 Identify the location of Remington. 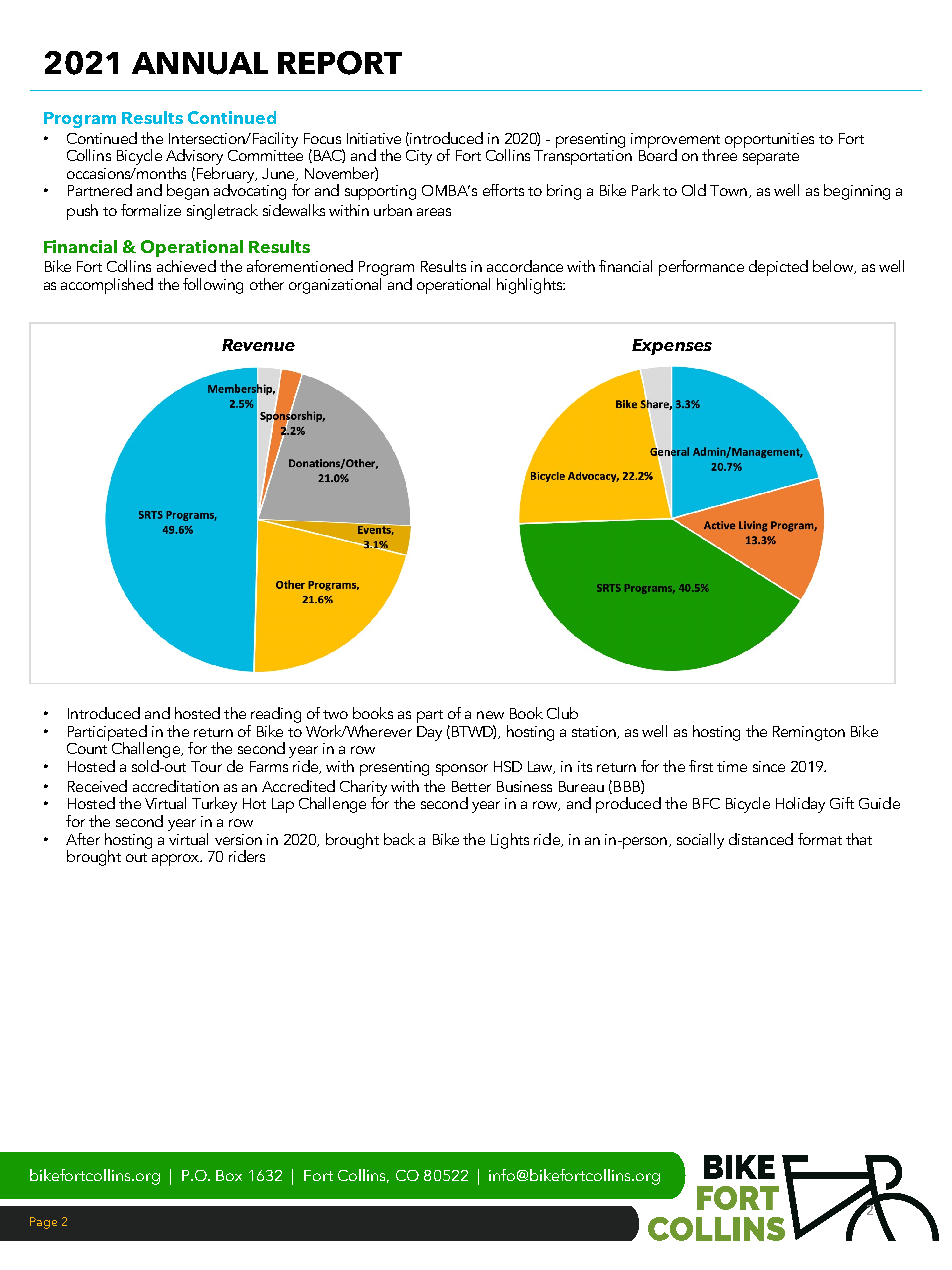
(809, 733).
